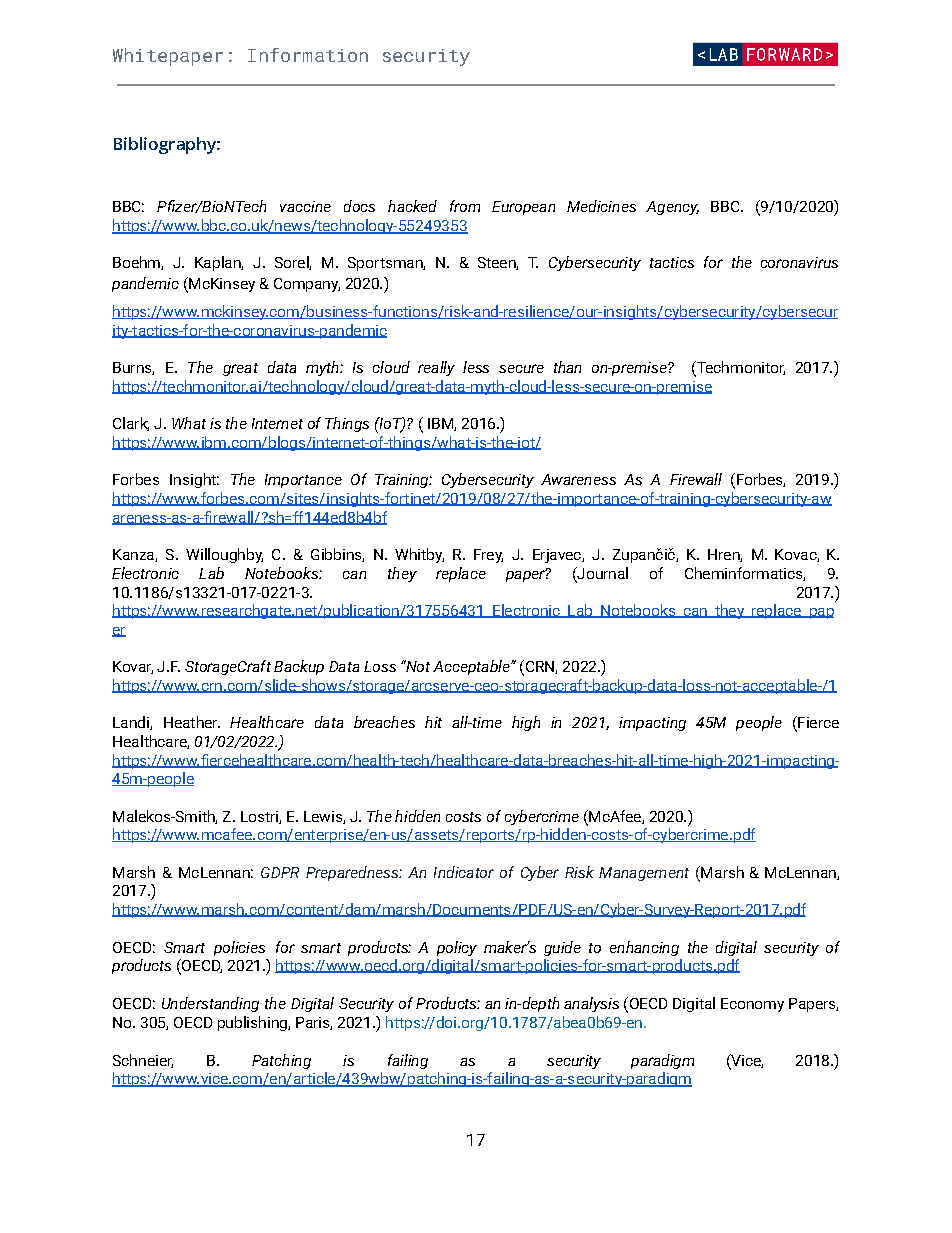  Describe the element at coordinates (567, 367) in the screenshot. I see `than` at that location.
